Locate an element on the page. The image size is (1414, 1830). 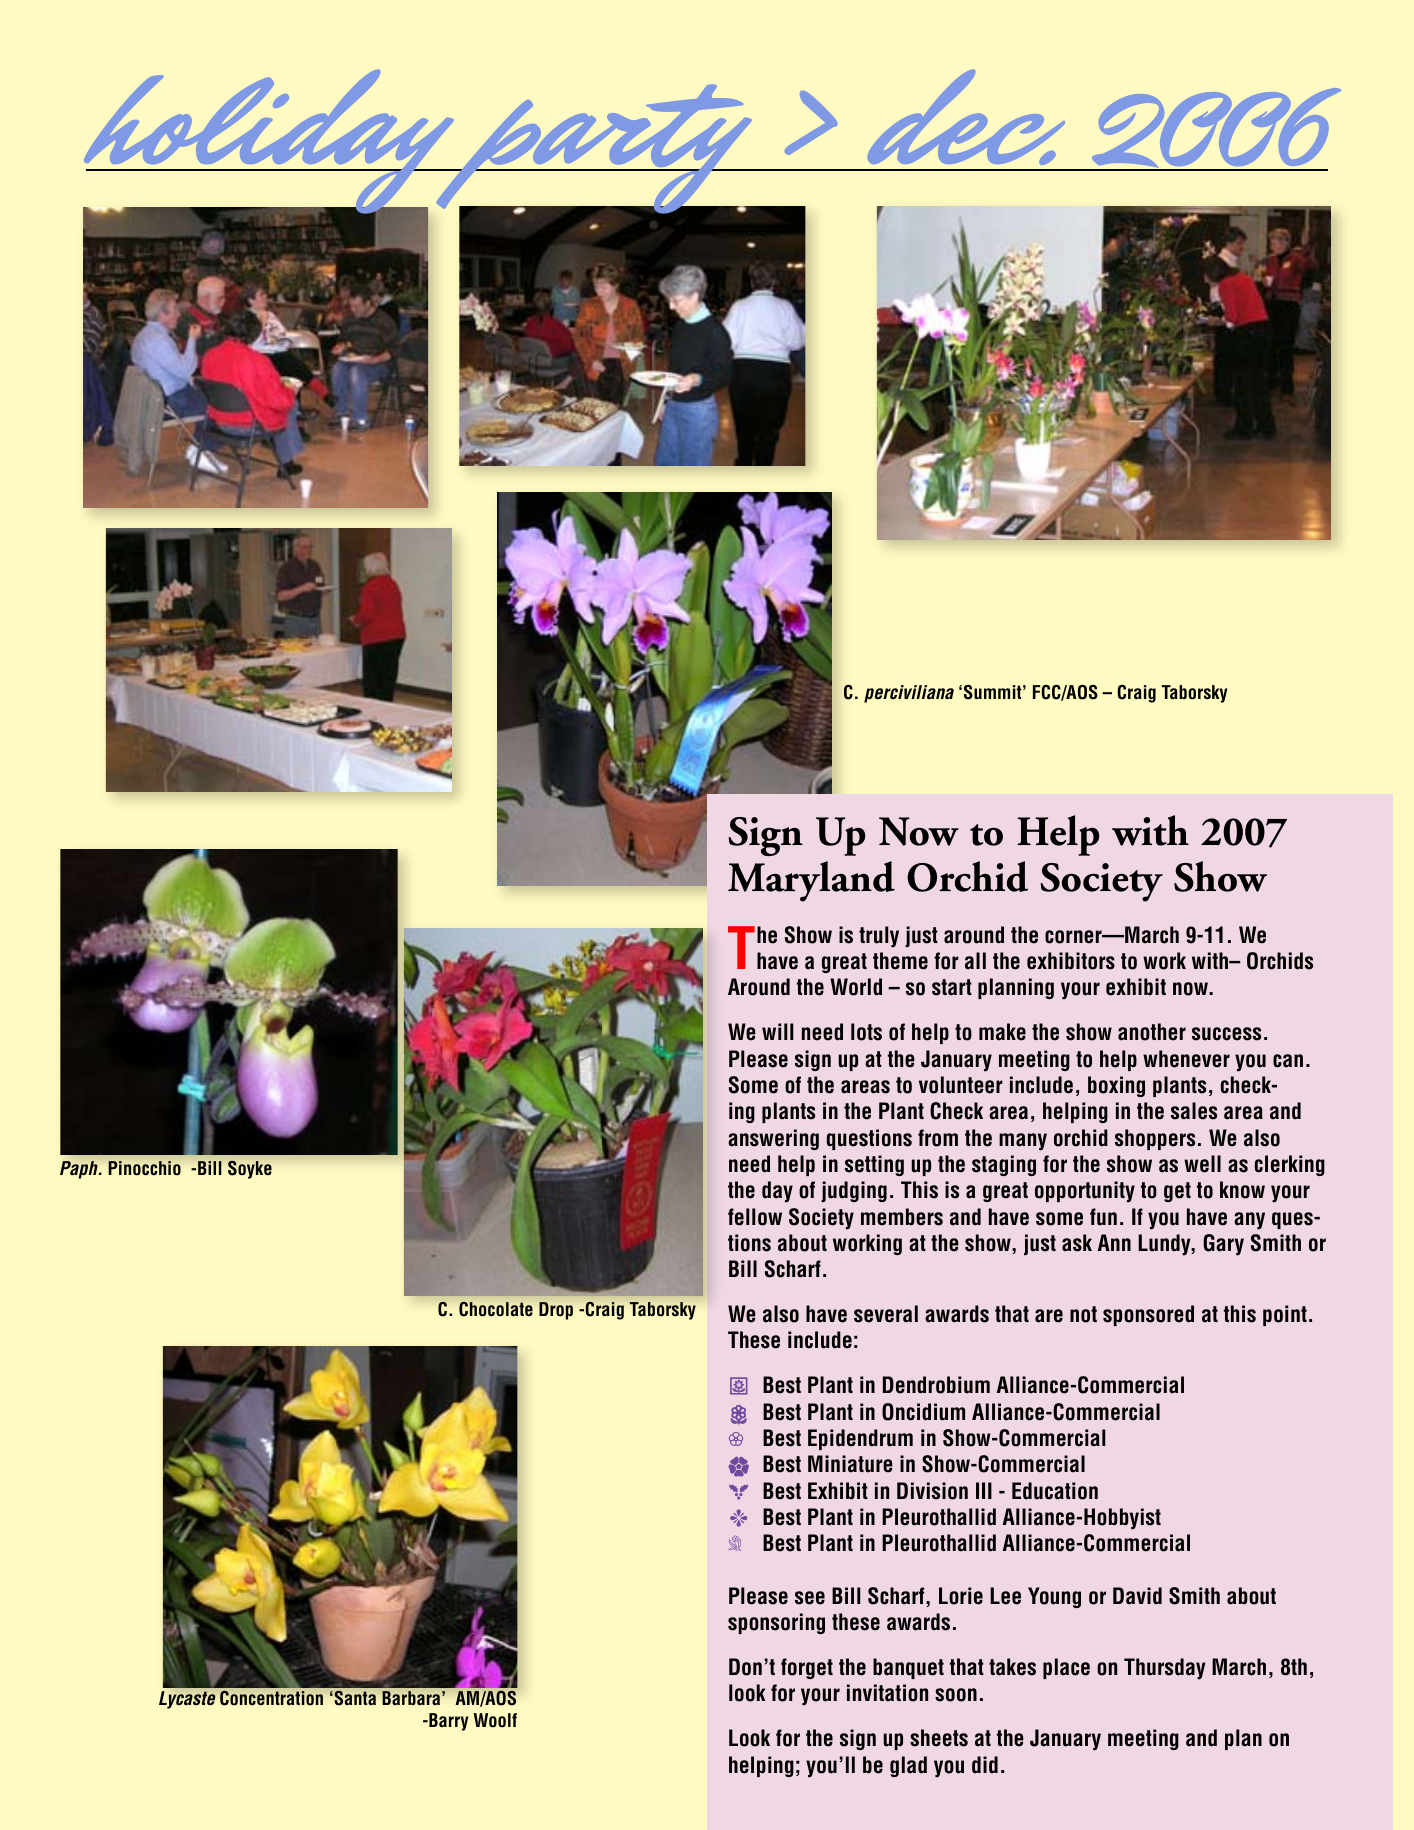
Chocolate is located at coordinates (496, 1309).
